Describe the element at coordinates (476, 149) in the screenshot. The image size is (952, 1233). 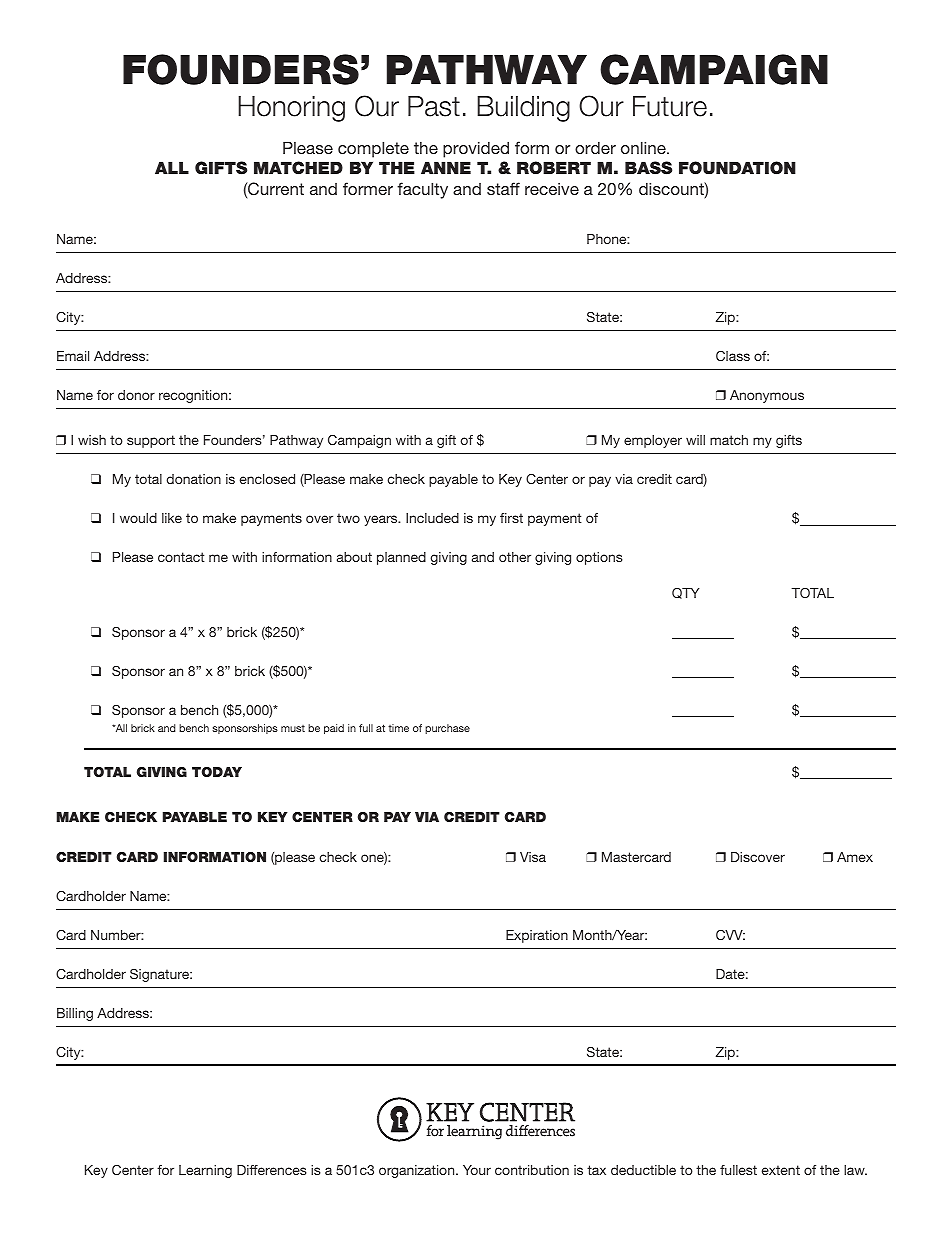
I see `provided` at that location.
